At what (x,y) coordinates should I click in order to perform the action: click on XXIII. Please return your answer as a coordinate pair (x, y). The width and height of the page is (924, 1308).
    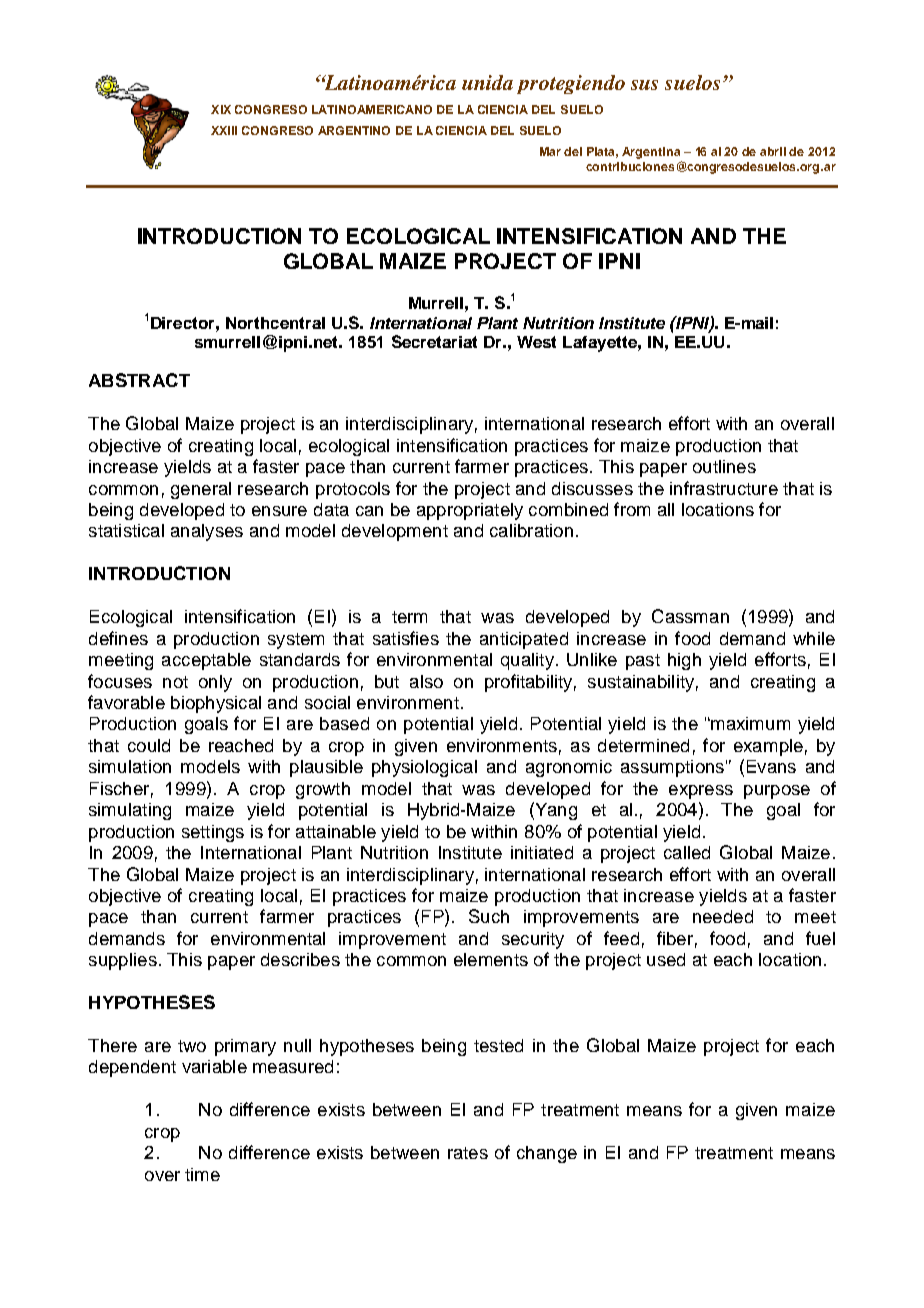
    Looking at the image, I should click on (224, 130).
